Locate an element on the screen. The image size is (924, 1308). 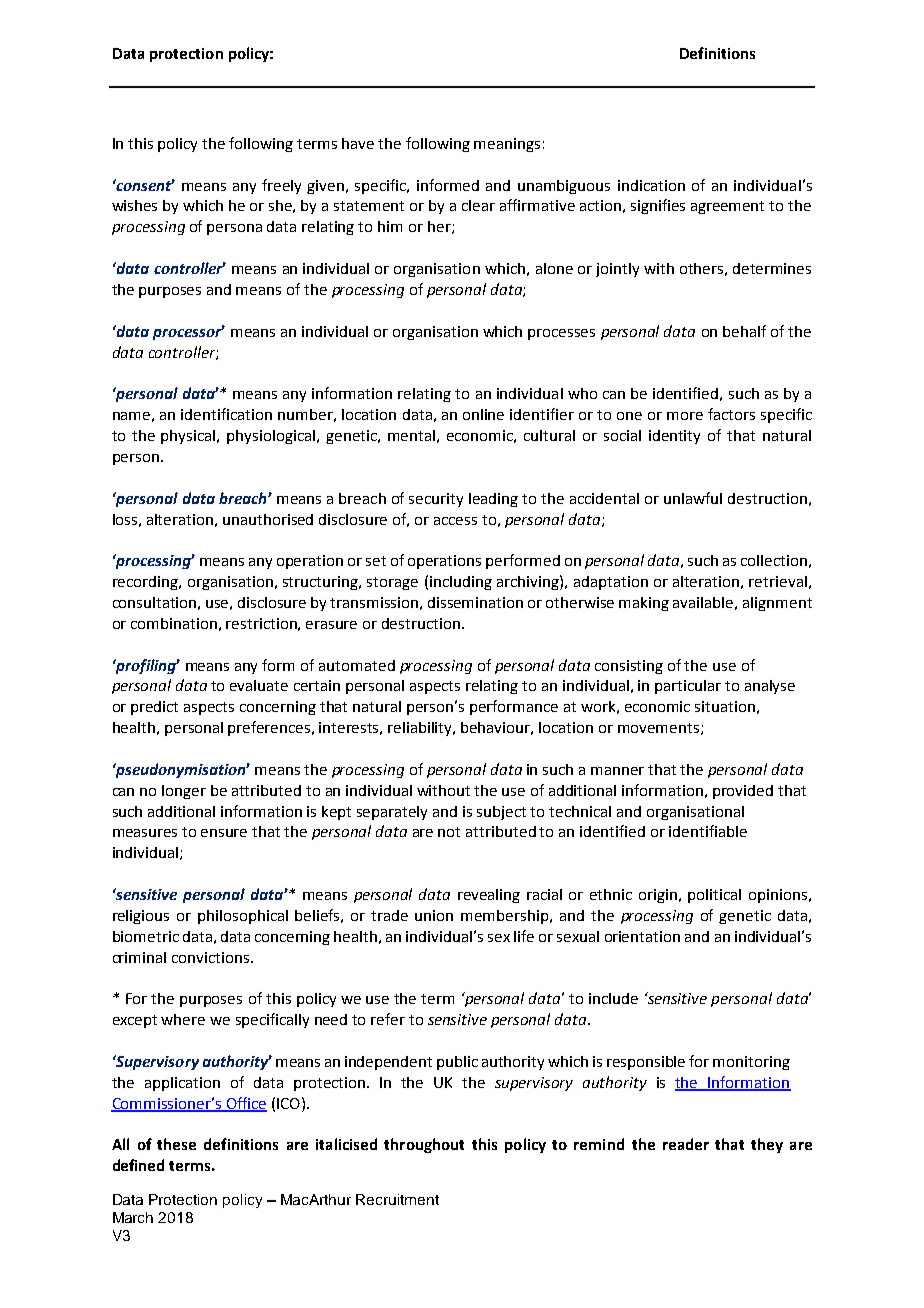
clear is located at coordinates (478, 205).
